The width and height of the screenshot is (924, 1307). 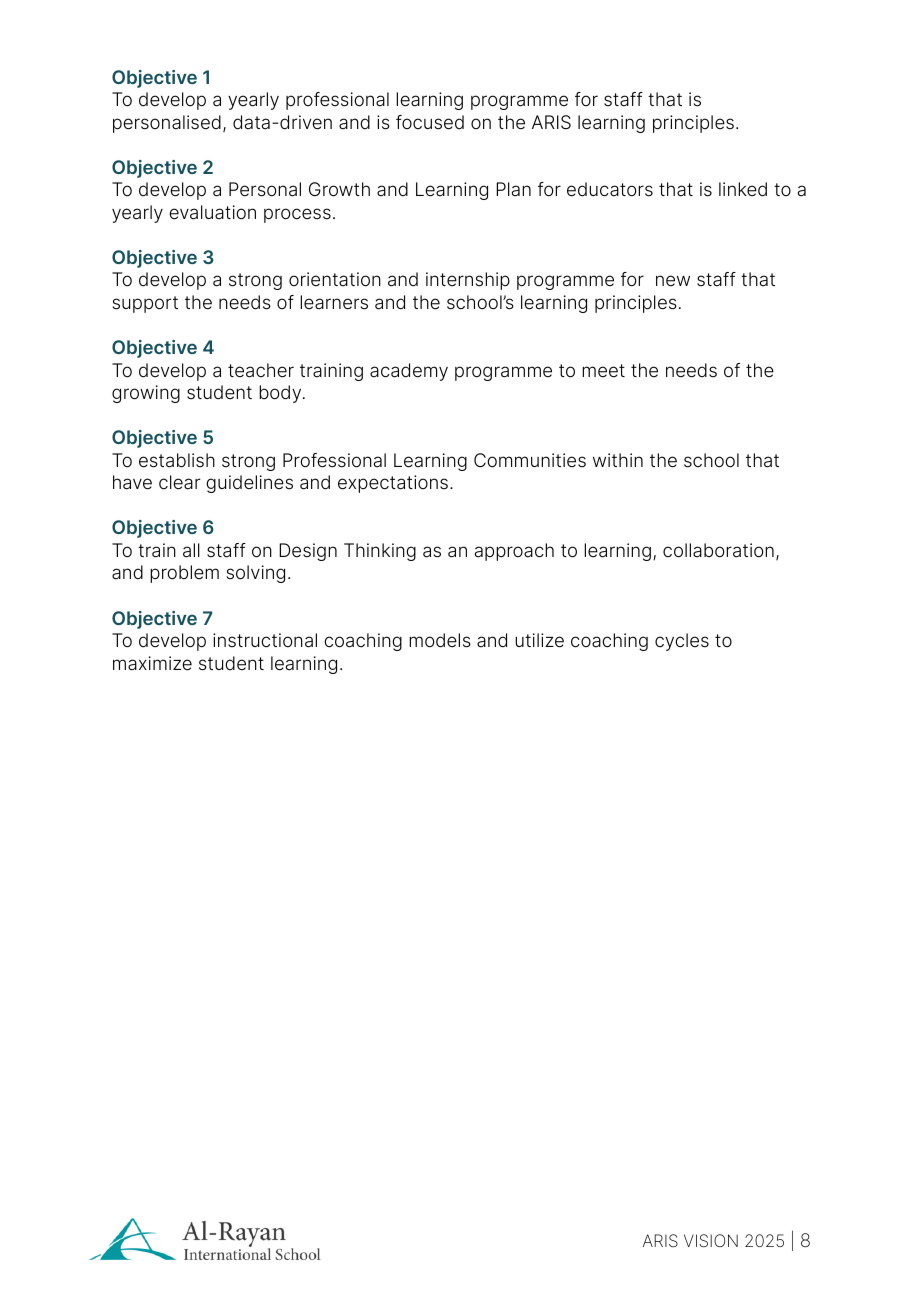 What do you see at coordinates (440, 640) in the screenshot?
I see `models` at bounding box center [440, 640].
